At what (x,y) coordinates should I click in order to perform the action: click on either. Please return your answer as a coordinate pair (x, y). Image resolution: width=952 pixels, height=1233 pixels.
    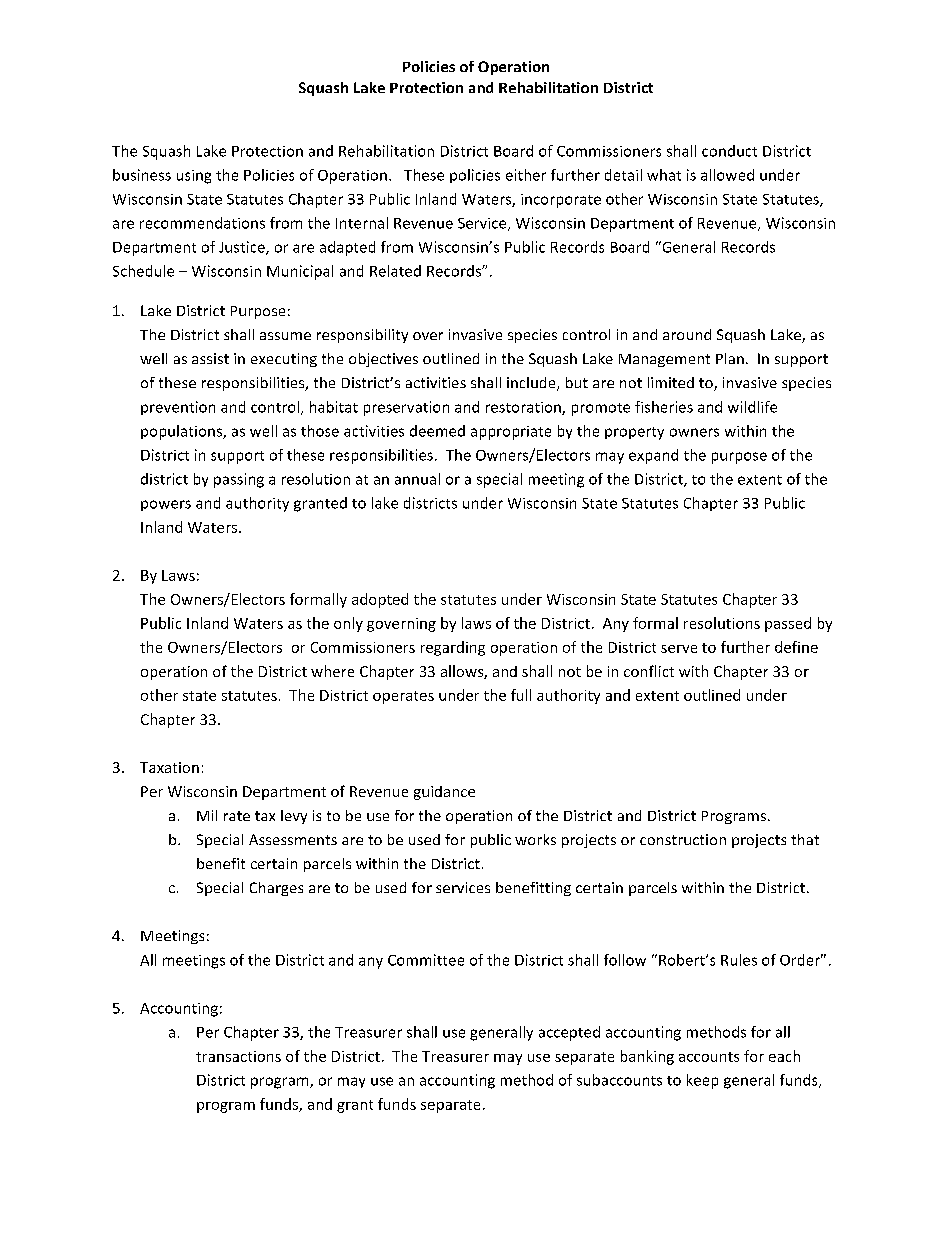
    Looking at the image, I should click on (526, 175).
